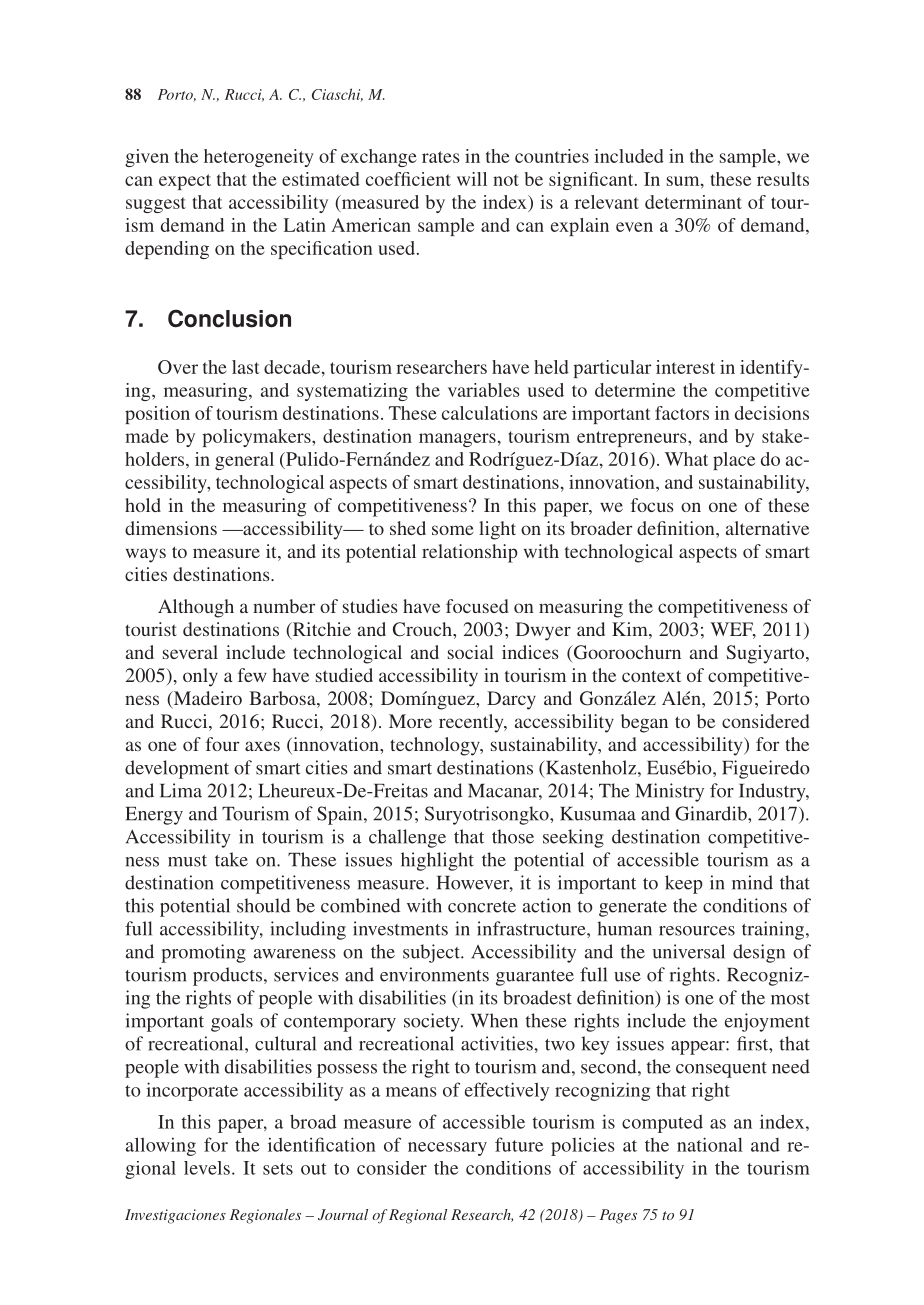 Image resolution: width=924 pixels, height=1305 pixels. What do you see at coordinates (278, 1169) in the screenshot?
I see `sets` at bounding box center [278, 1169].
